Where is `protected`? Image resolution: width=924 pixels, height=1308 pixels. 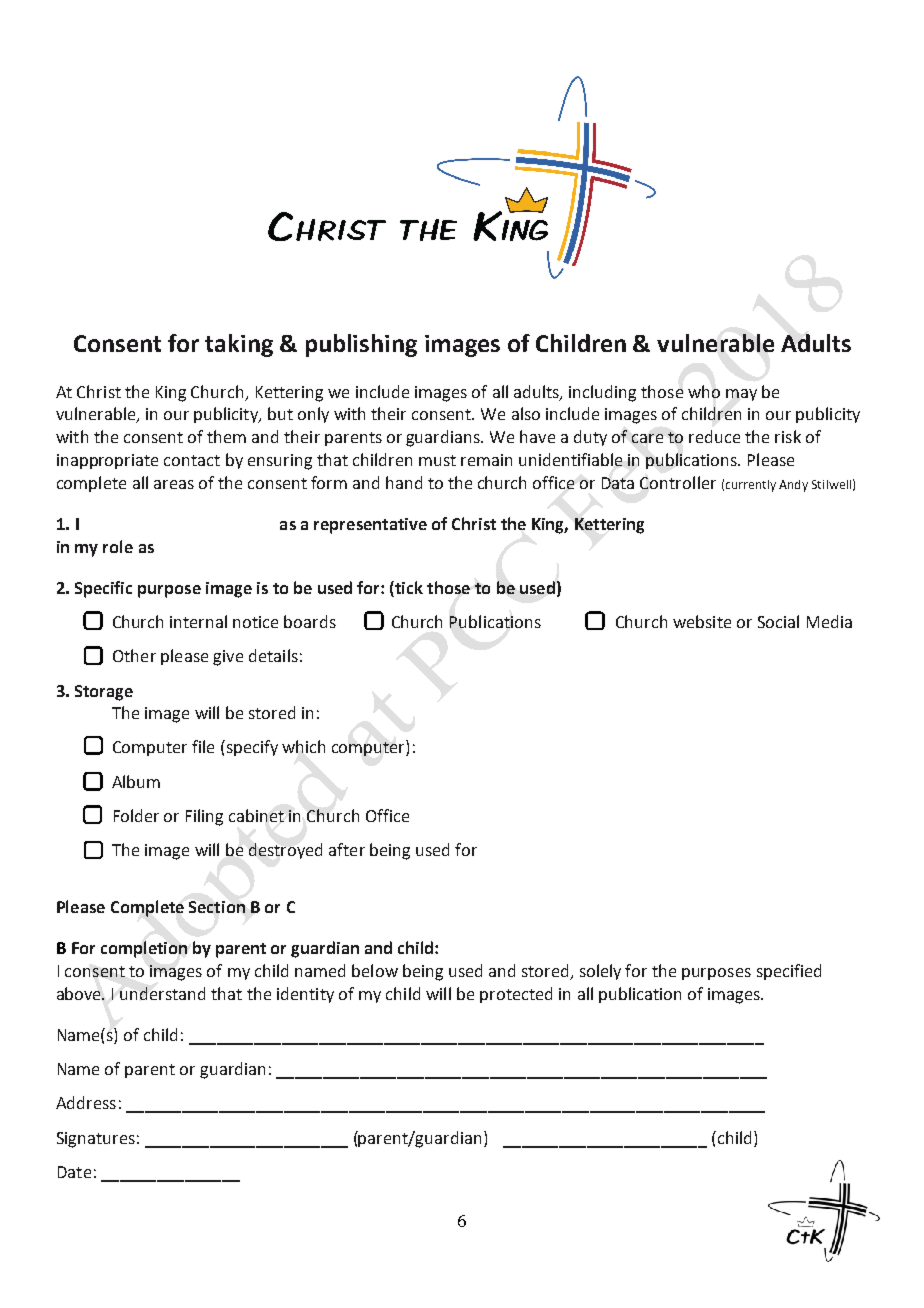 protected is located at coordinates (516, 995).
